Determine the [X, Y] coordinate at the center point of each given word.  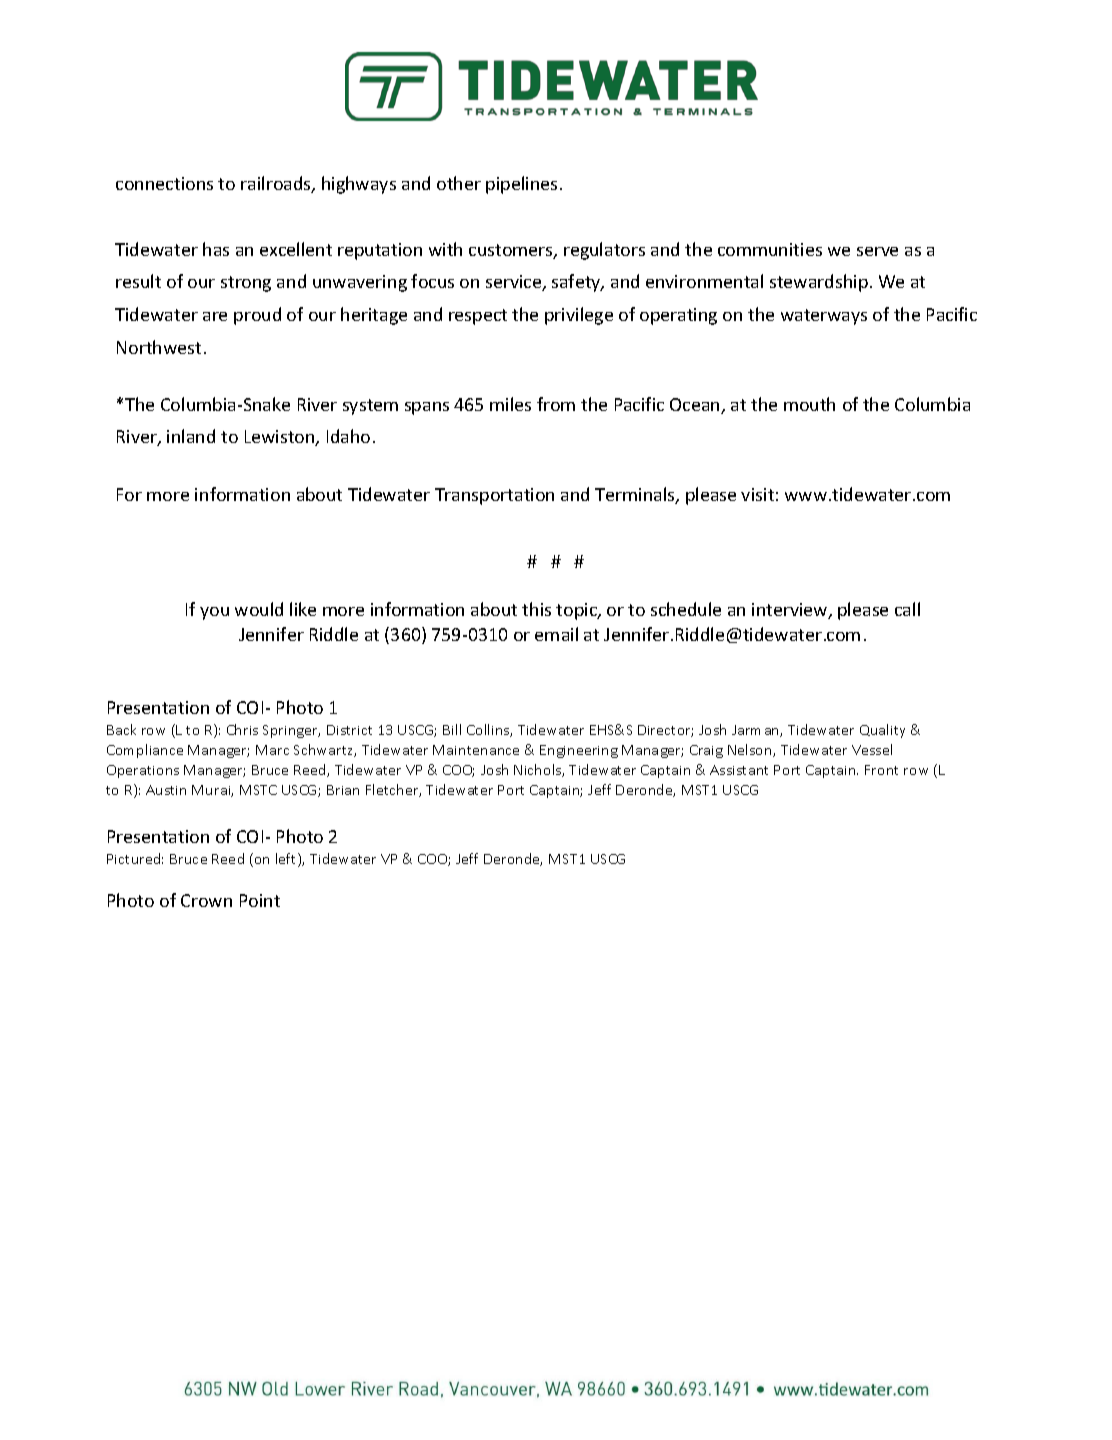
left [287, 860]
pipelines [521, 185]
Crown [206, 900]
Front [881, 770]
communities [770, 249]
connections [164, 183]
